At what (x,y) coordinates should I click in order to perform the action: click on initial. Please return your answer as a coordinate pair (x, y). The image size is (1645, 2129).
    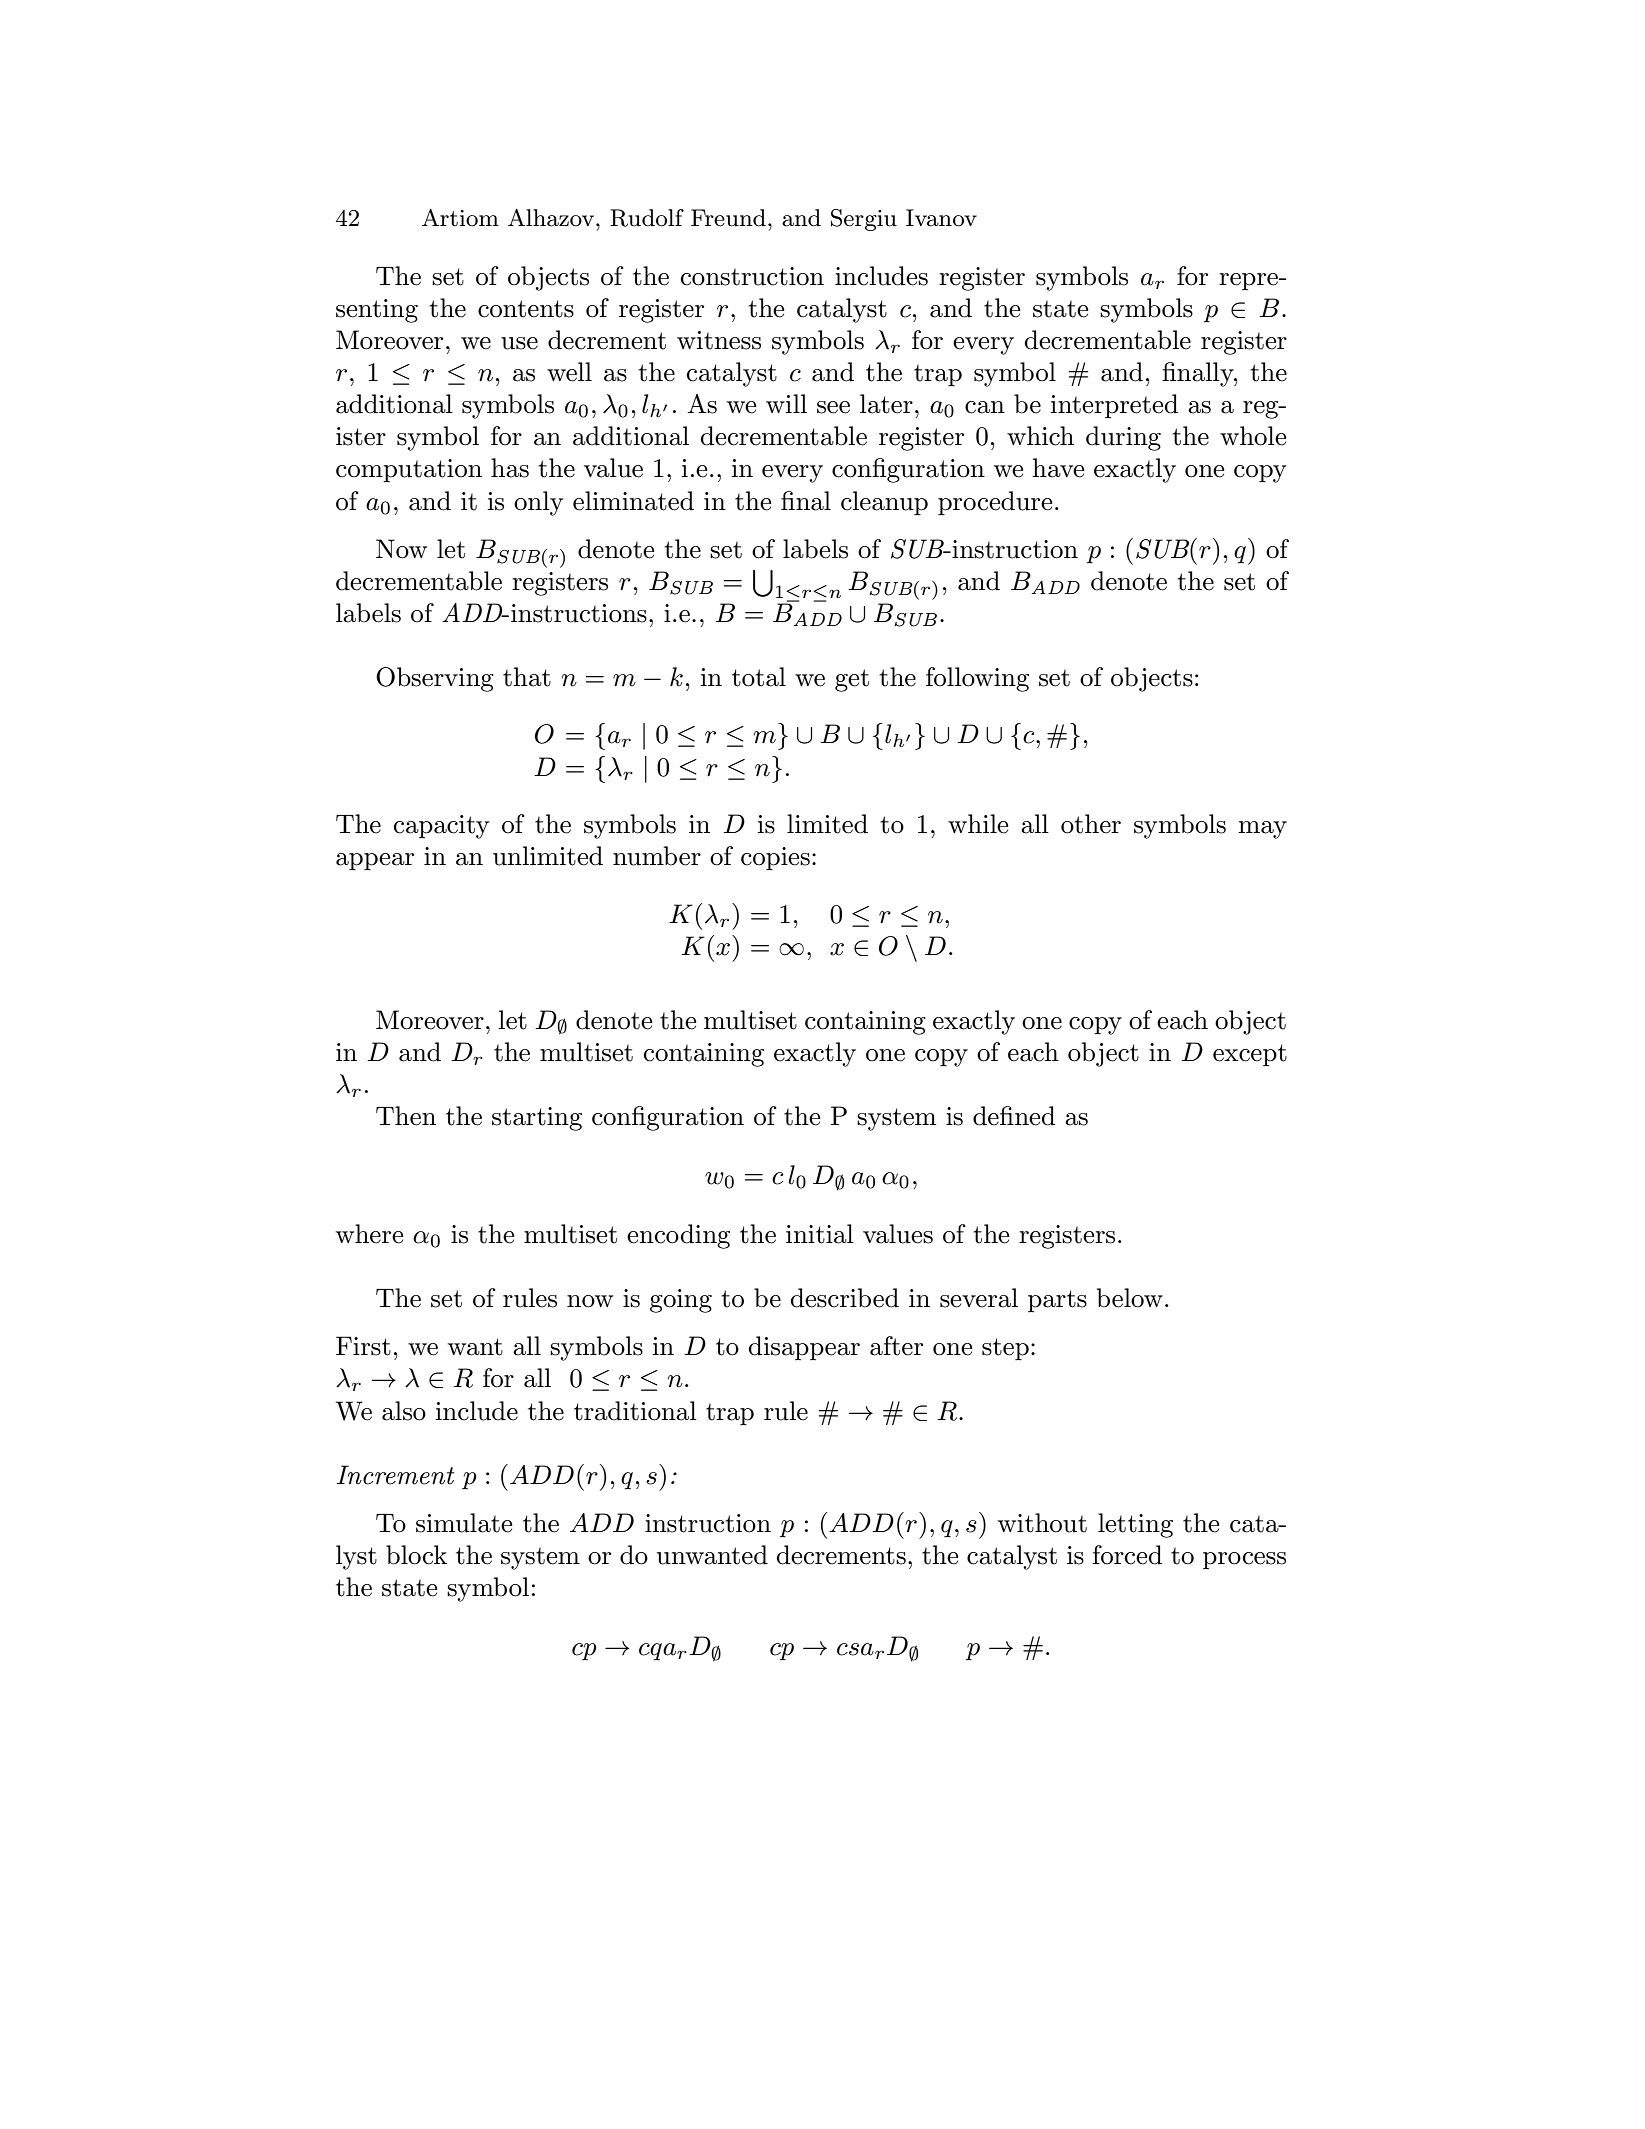
    Looking at the image, I should click on (820, 1234).
